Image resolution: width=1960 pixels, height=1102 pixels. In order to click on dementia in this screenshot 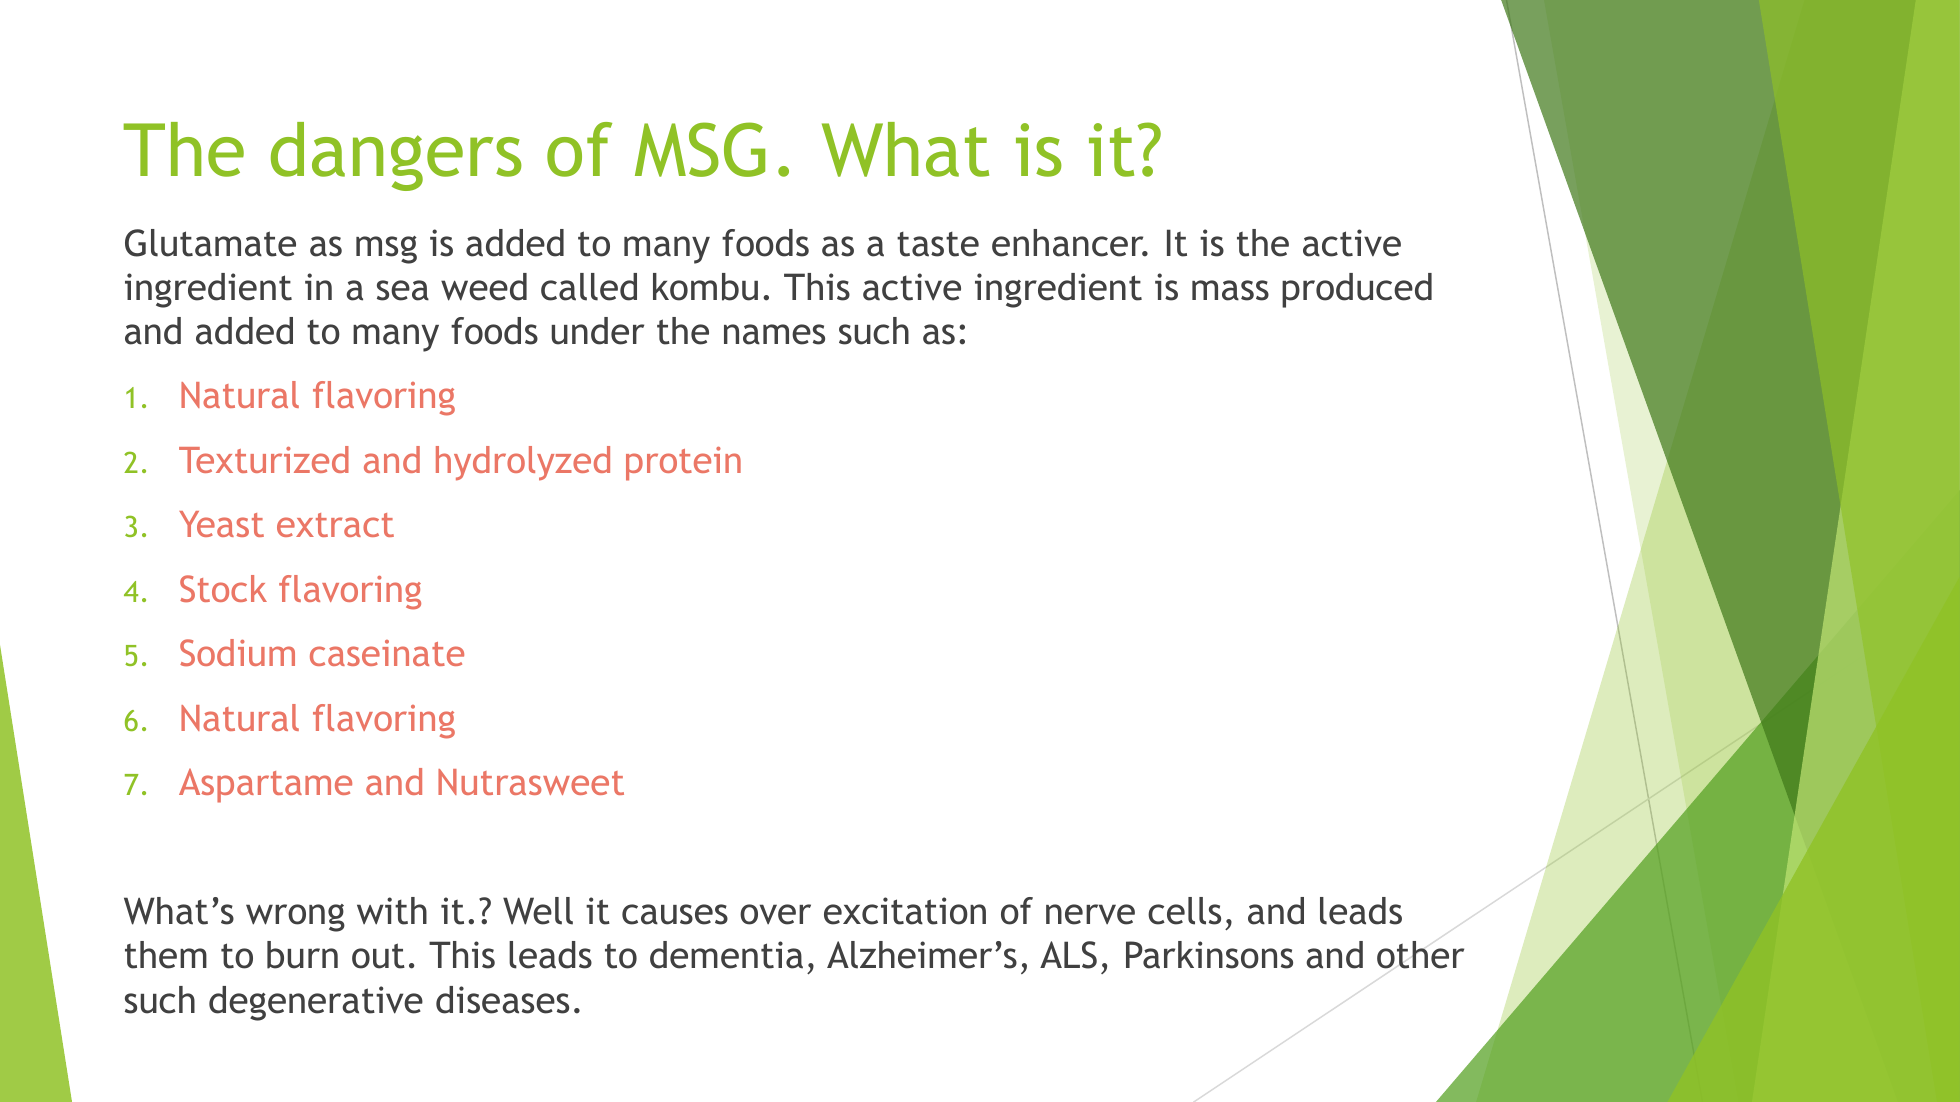, I will do `click(726, 955)`.
